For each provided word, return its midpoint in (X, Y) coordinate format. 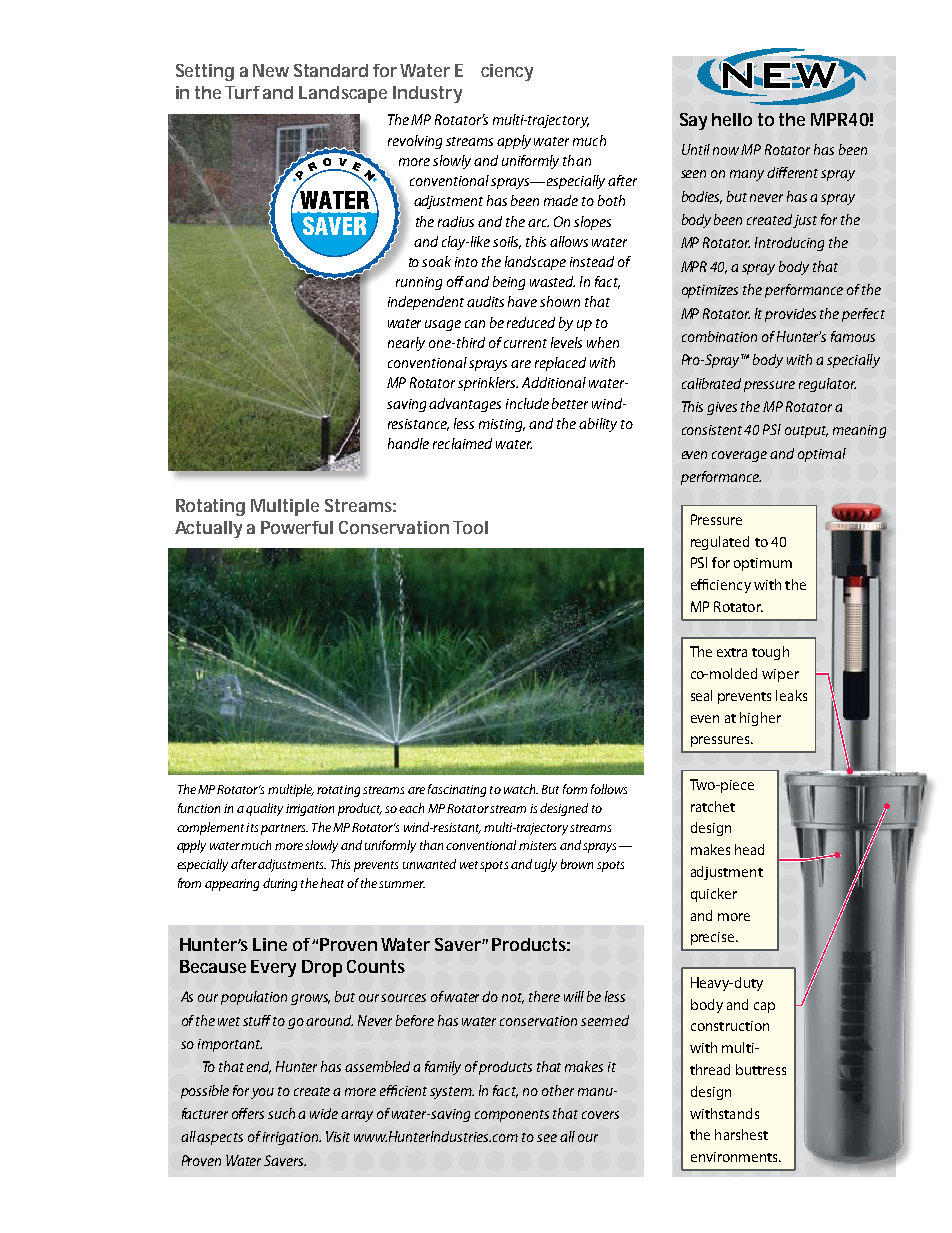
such (281, 1113)
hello (732, 119)
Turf (242, 92)
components (512, 1116)
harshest (741, 1134)
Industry (427, 94)
